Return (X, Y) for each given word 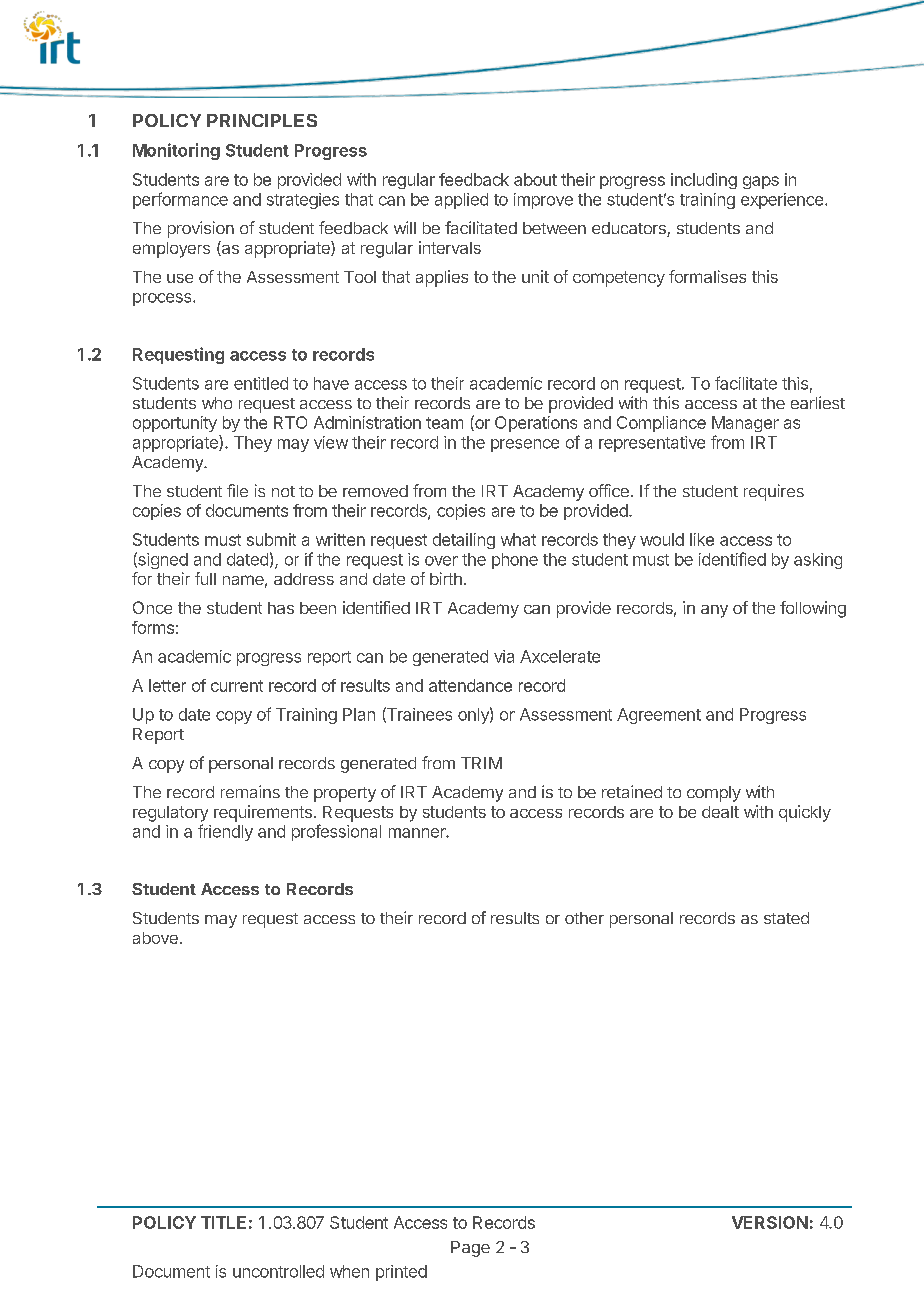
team (444, 423)
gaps (761, 182)
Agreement (659, 716)
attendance (470, 685)
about (535, 179)
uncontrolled (278, 1271)
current (237, 686)
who (217, 403)
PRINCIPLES (262, 120)
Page (470, 1249)
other (584, 918)
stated (786, 918)
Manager (745, 424)
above (155, 938)
